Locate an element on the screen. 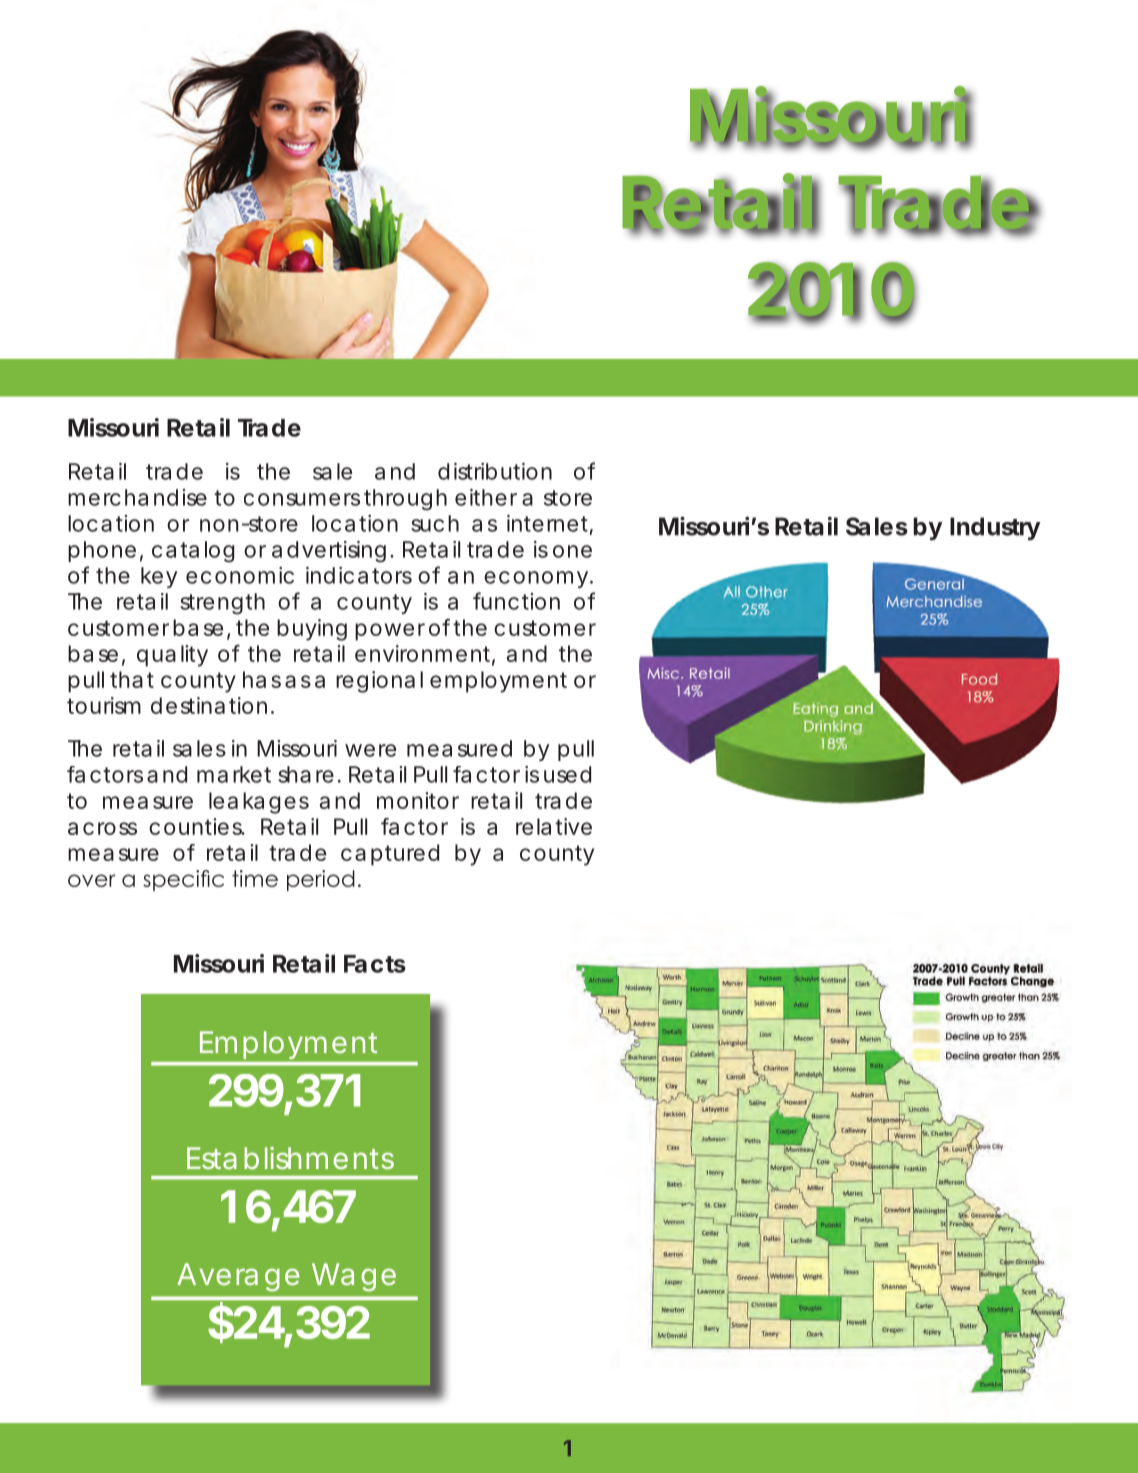 This screenshot has height=1473, width=1138. destination is located at coordinates (209, 705).
